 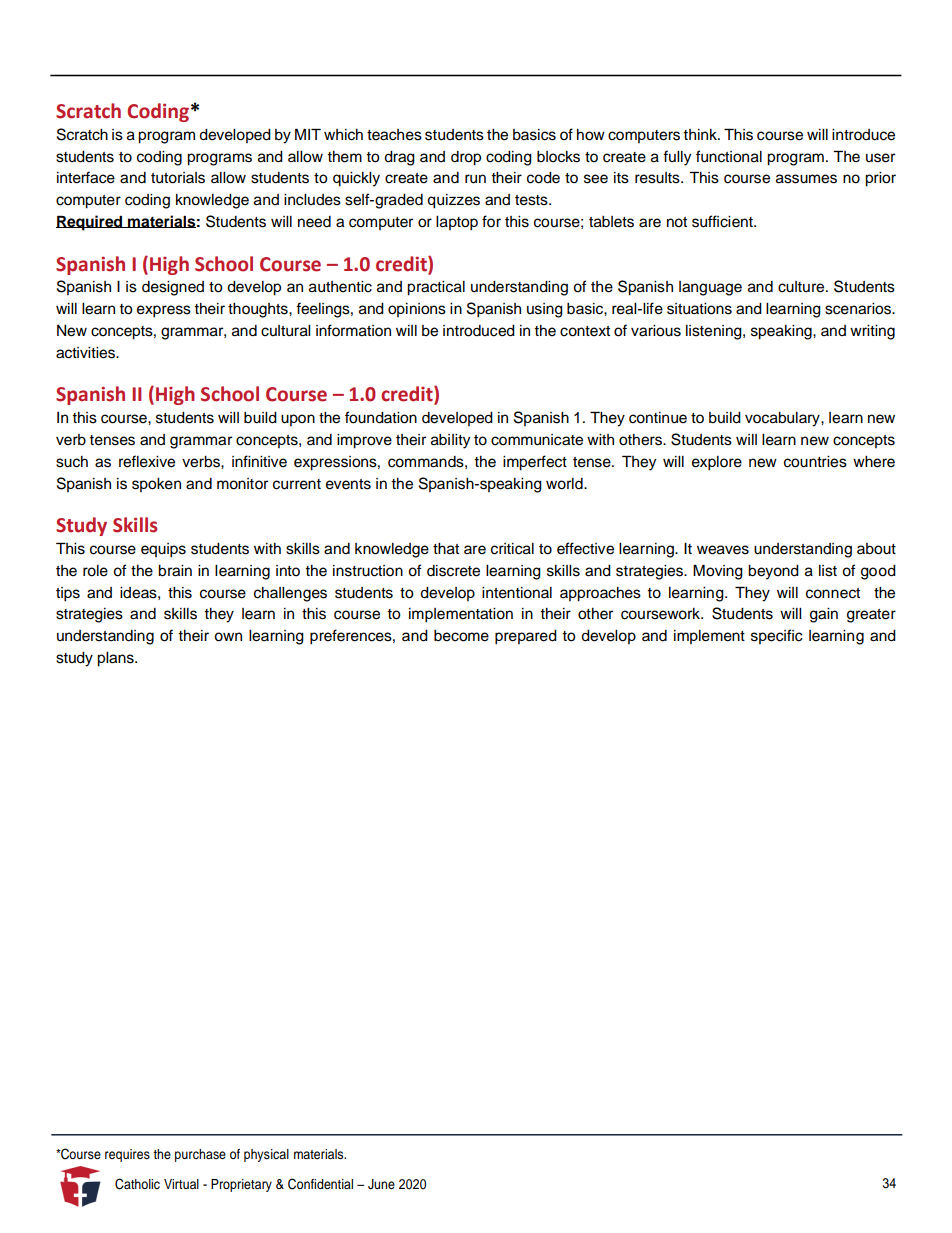 What do you see at coordinates (806, 179) in the image?
I see `assumes` at bounding box center [806, 179].
